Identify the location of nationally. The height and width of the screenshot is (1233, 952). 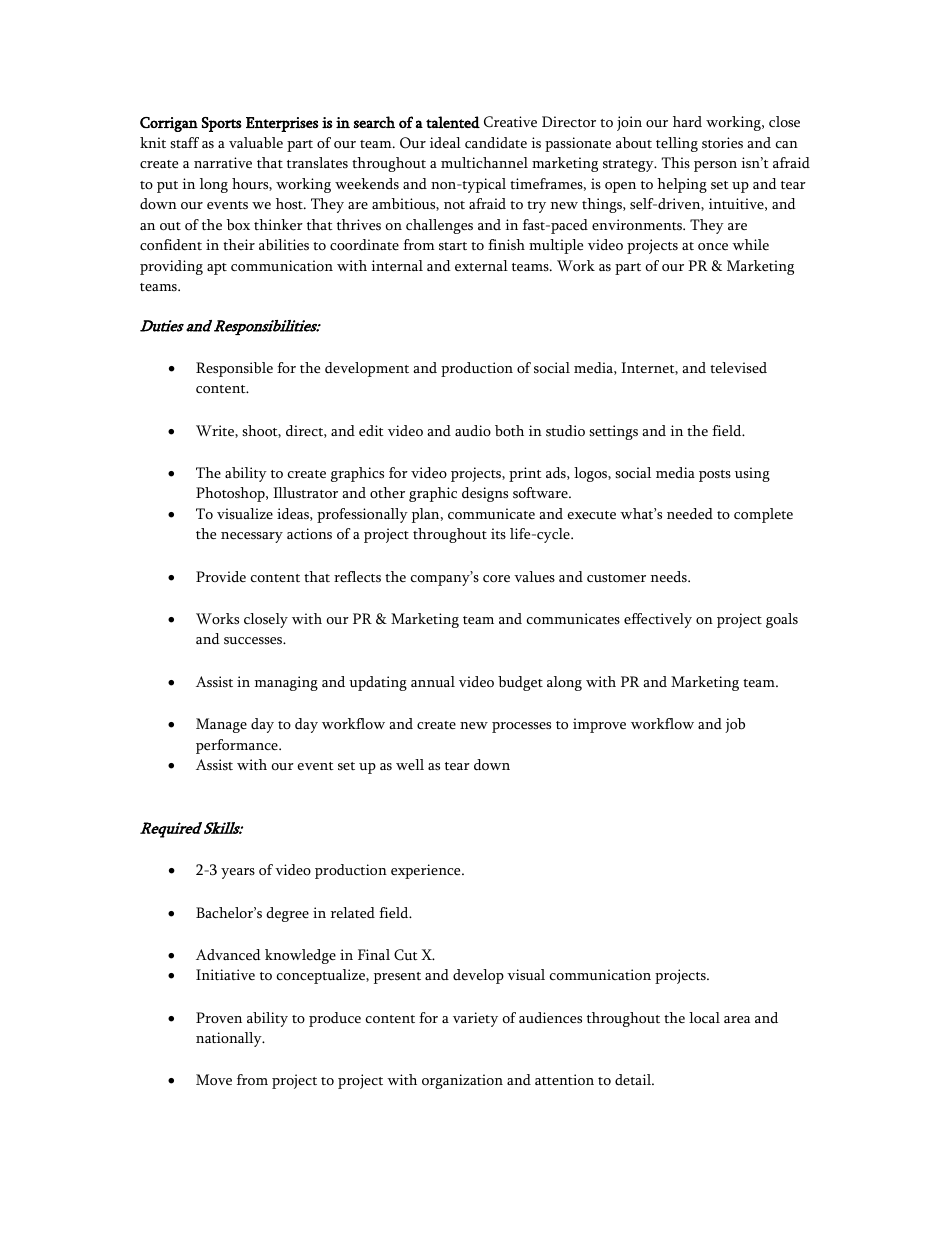
(230, 1039).
